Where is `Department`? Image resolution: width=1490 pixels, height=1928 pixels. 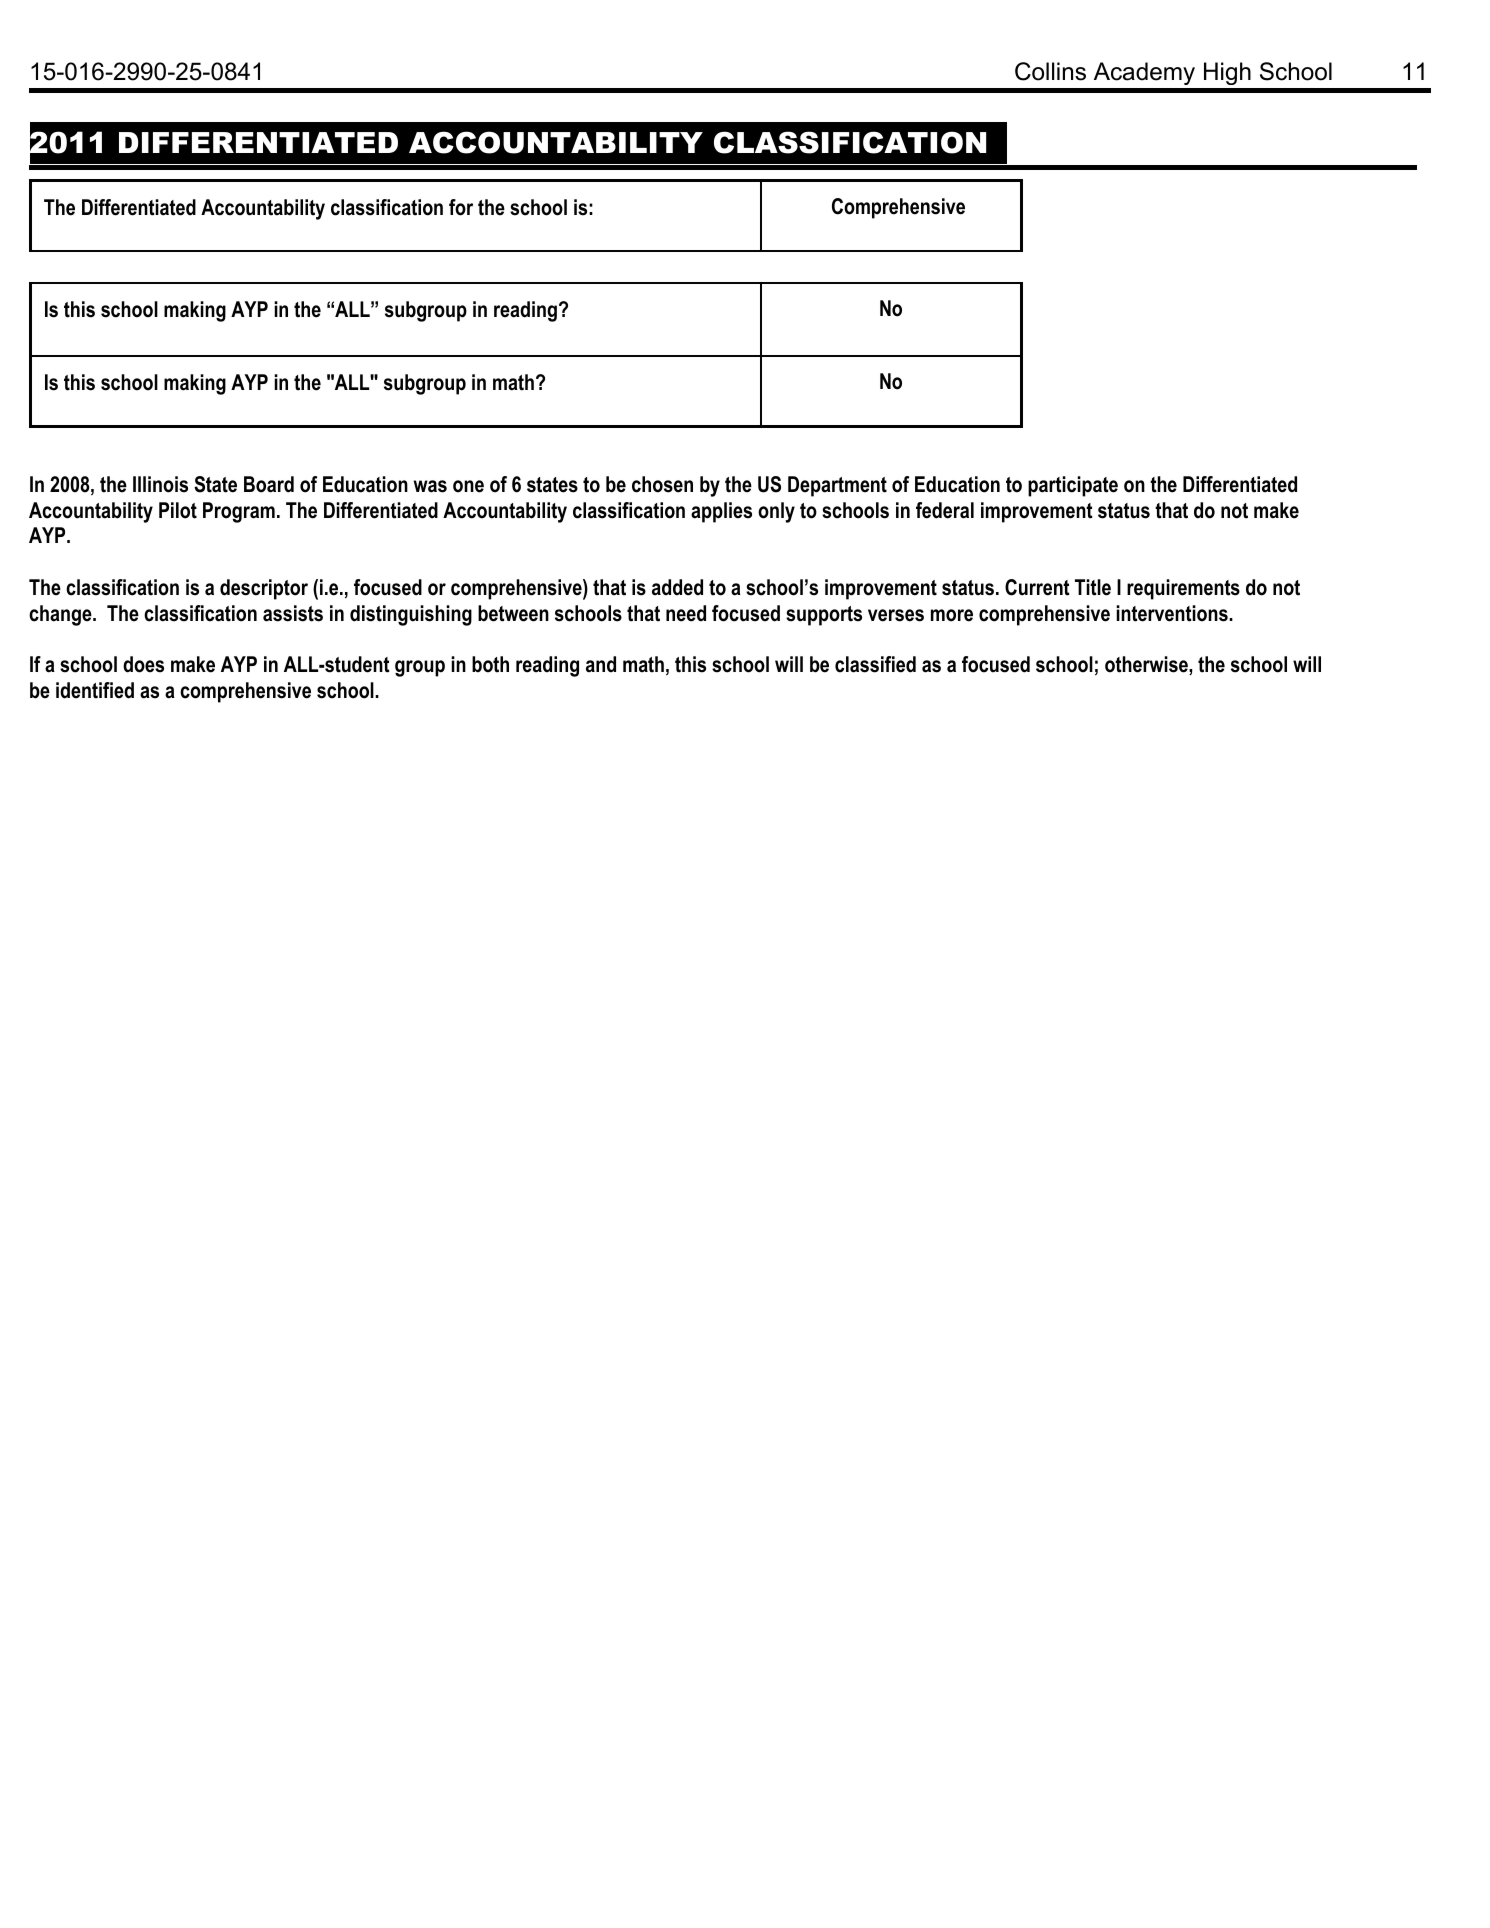
Department is located at coordinates (837, 486).
